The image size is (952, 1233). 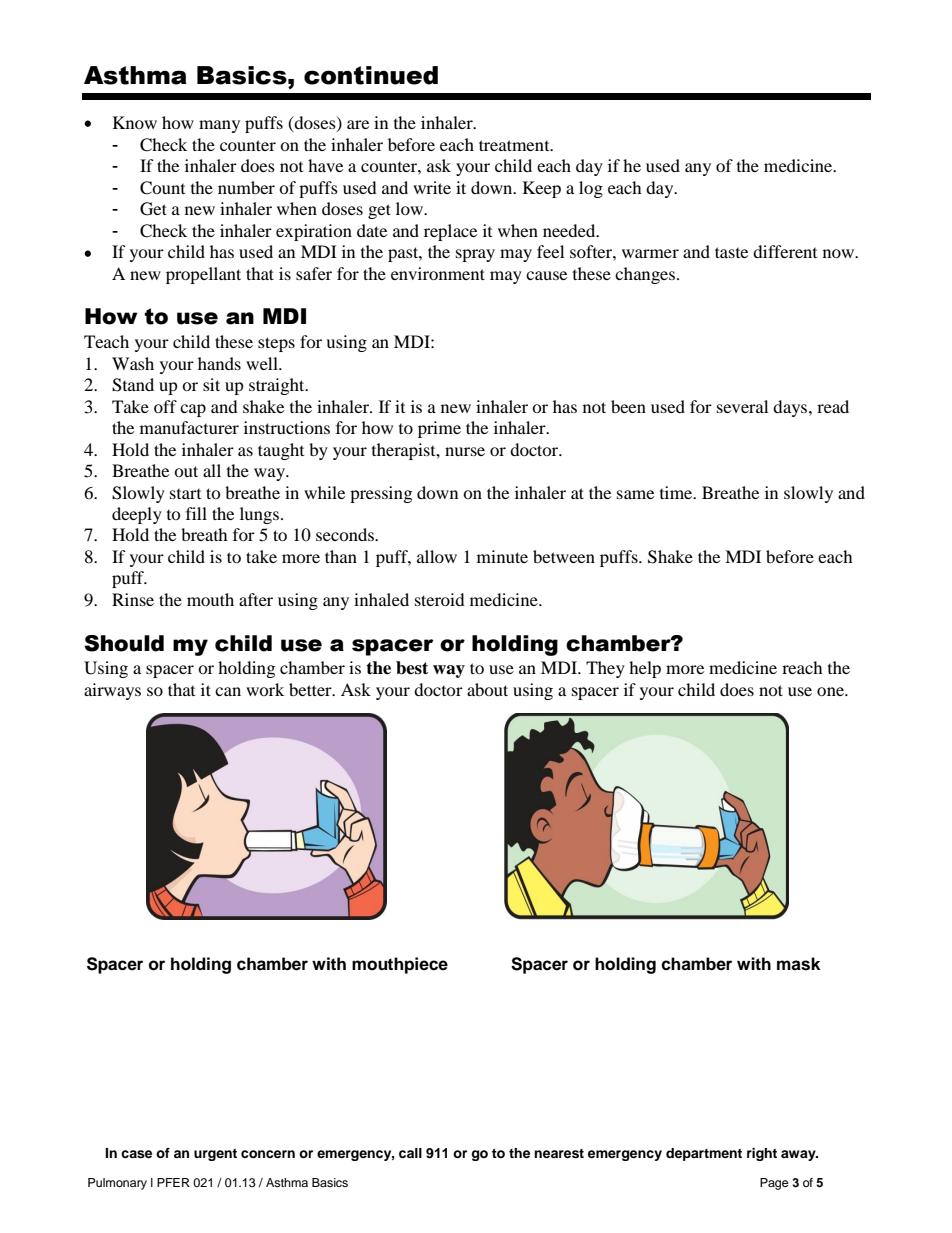 I want to click on nurse, so click(x=465, y=451).
